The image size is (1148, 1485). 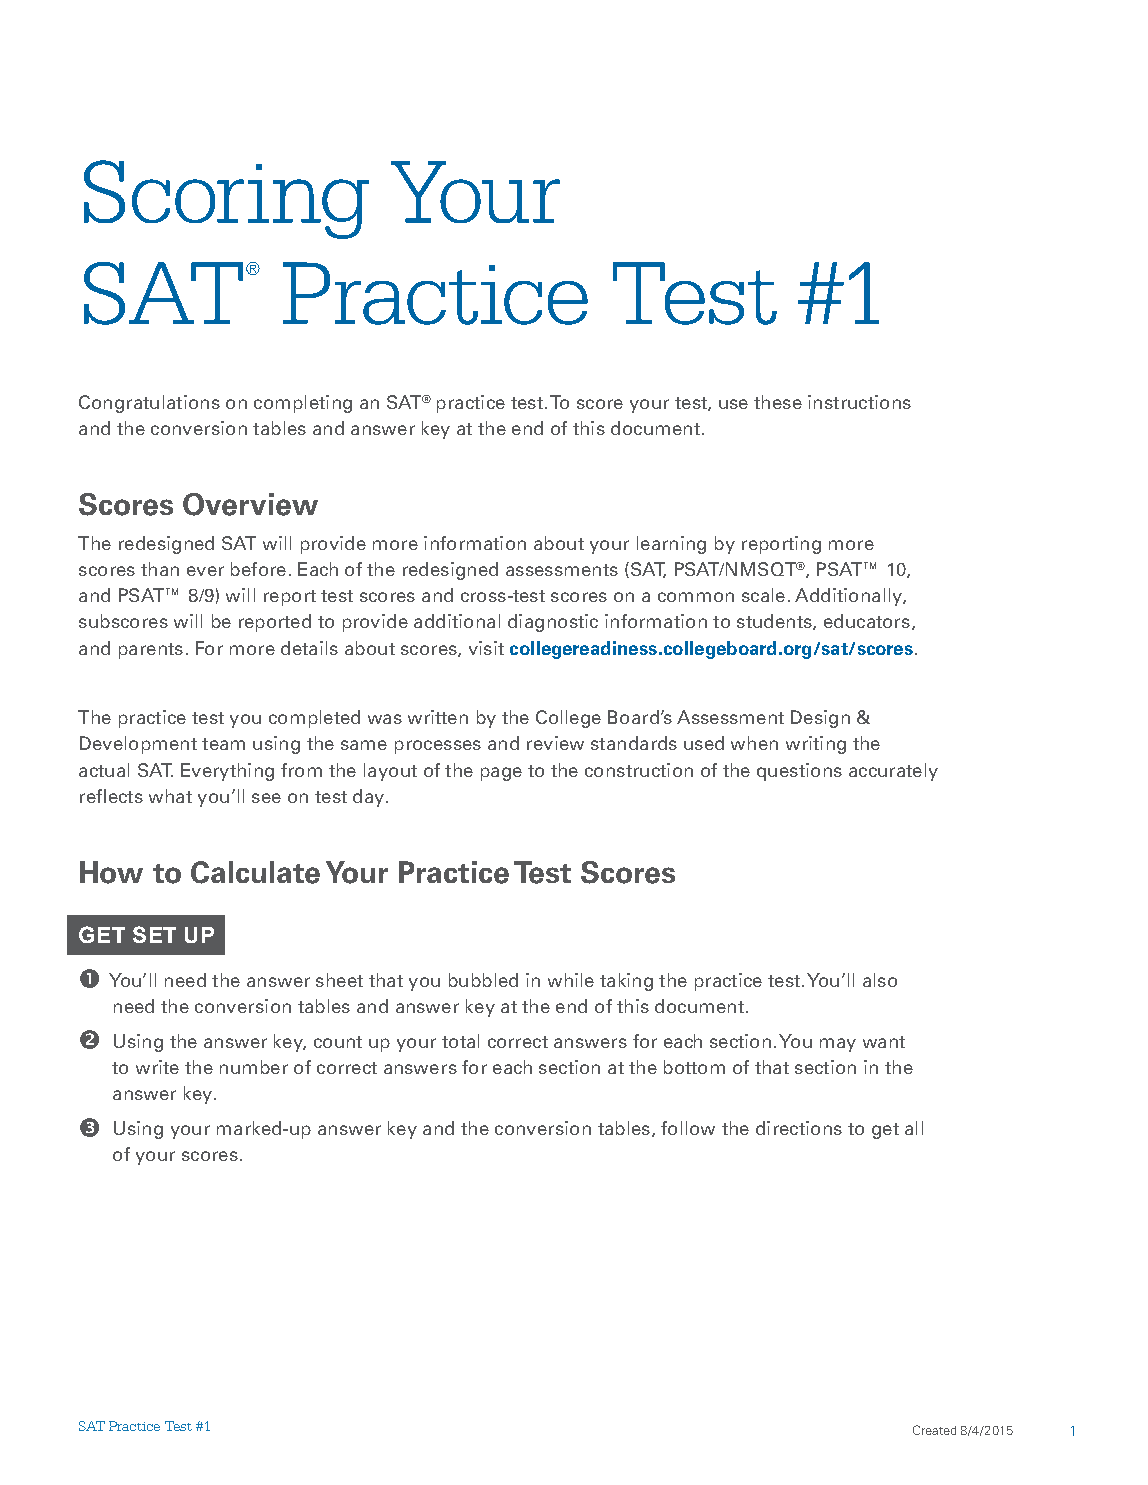 What do you see at coordinates (799, 1128) in the screenshot?
I see `directions` at bounding box center [799, 1128].
